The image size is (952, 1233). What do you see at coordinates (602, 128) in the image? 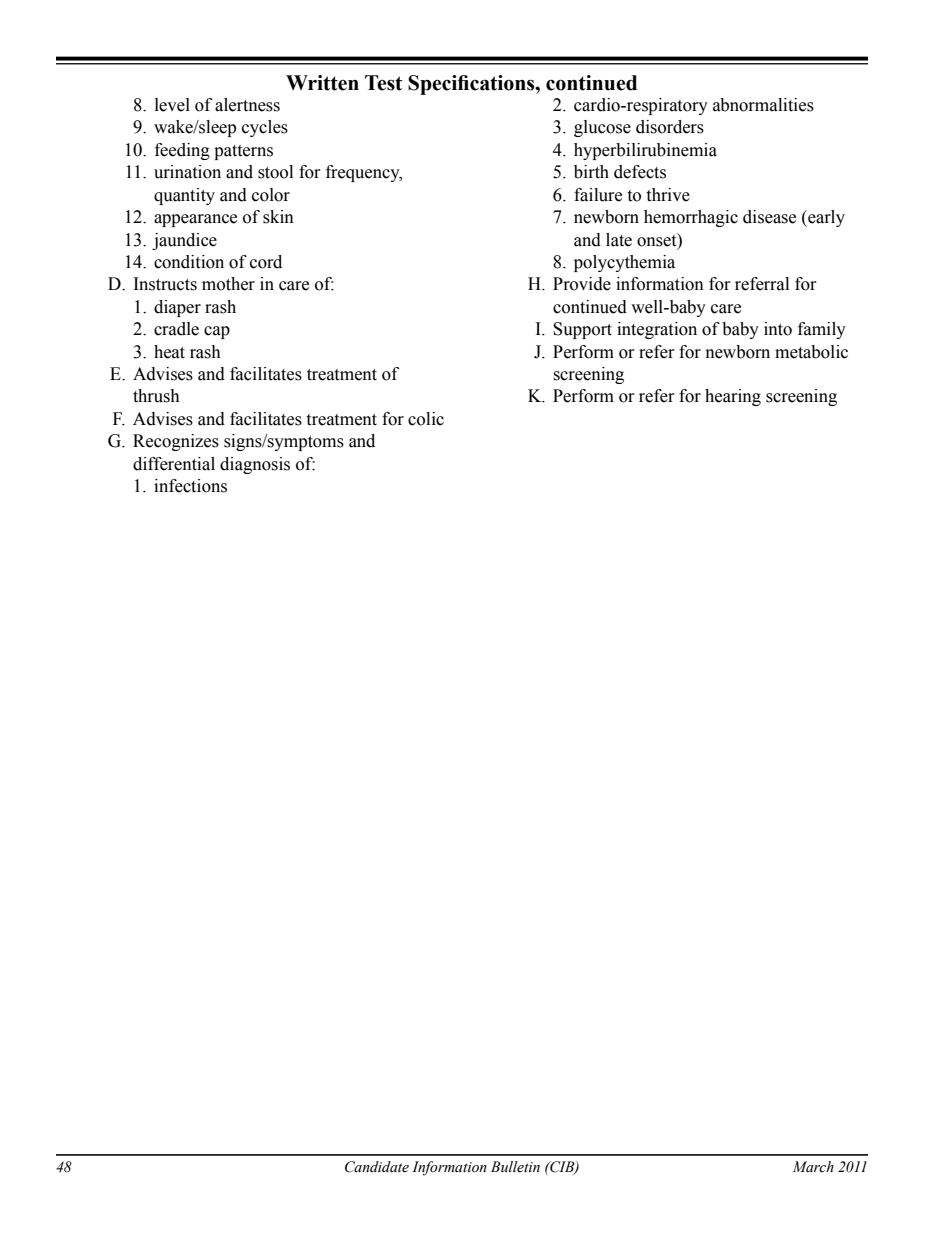
I see `glucose` at bounding box center [602, 128].
